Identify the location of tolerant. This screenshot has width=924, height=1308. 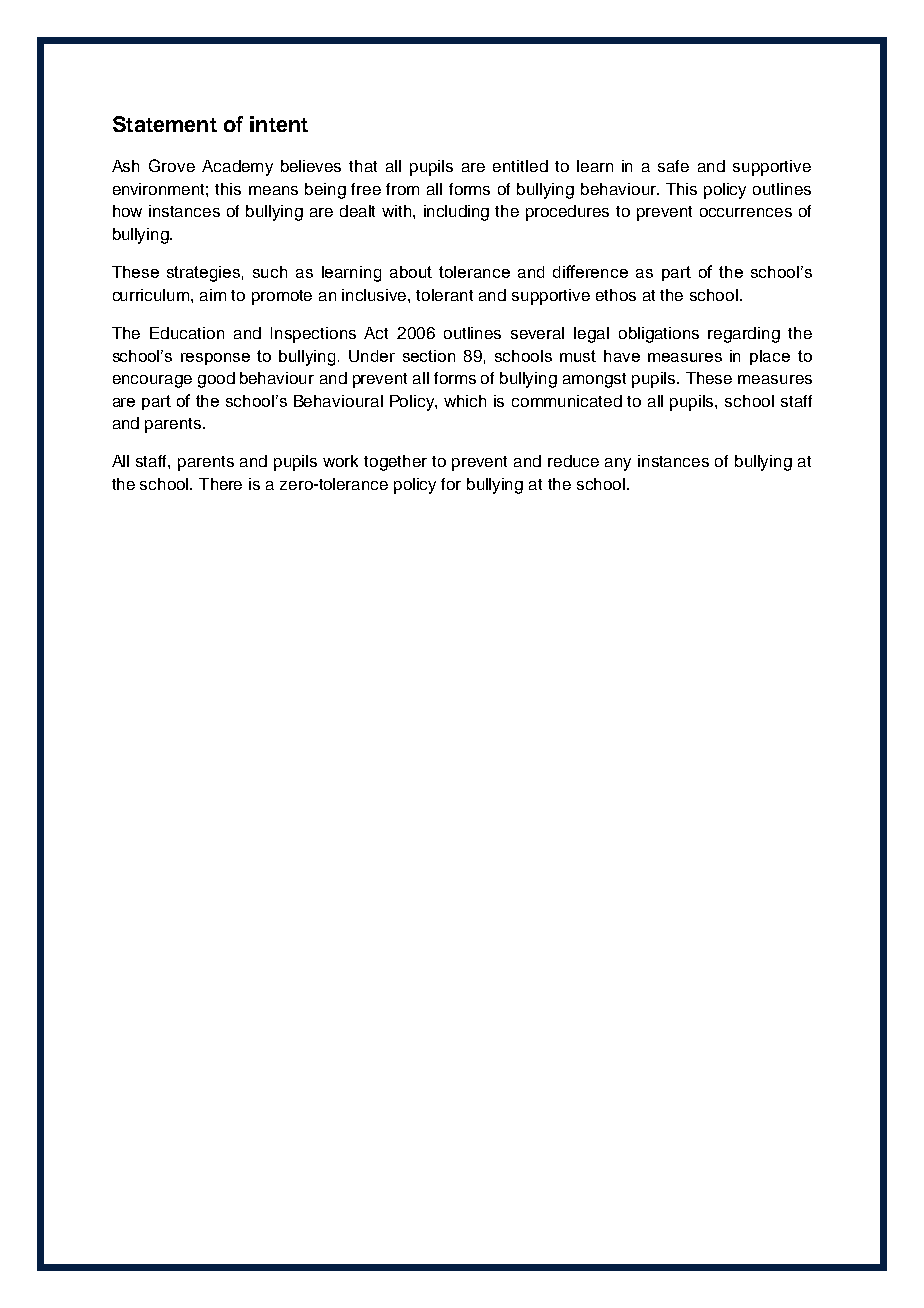
(444, 295).
